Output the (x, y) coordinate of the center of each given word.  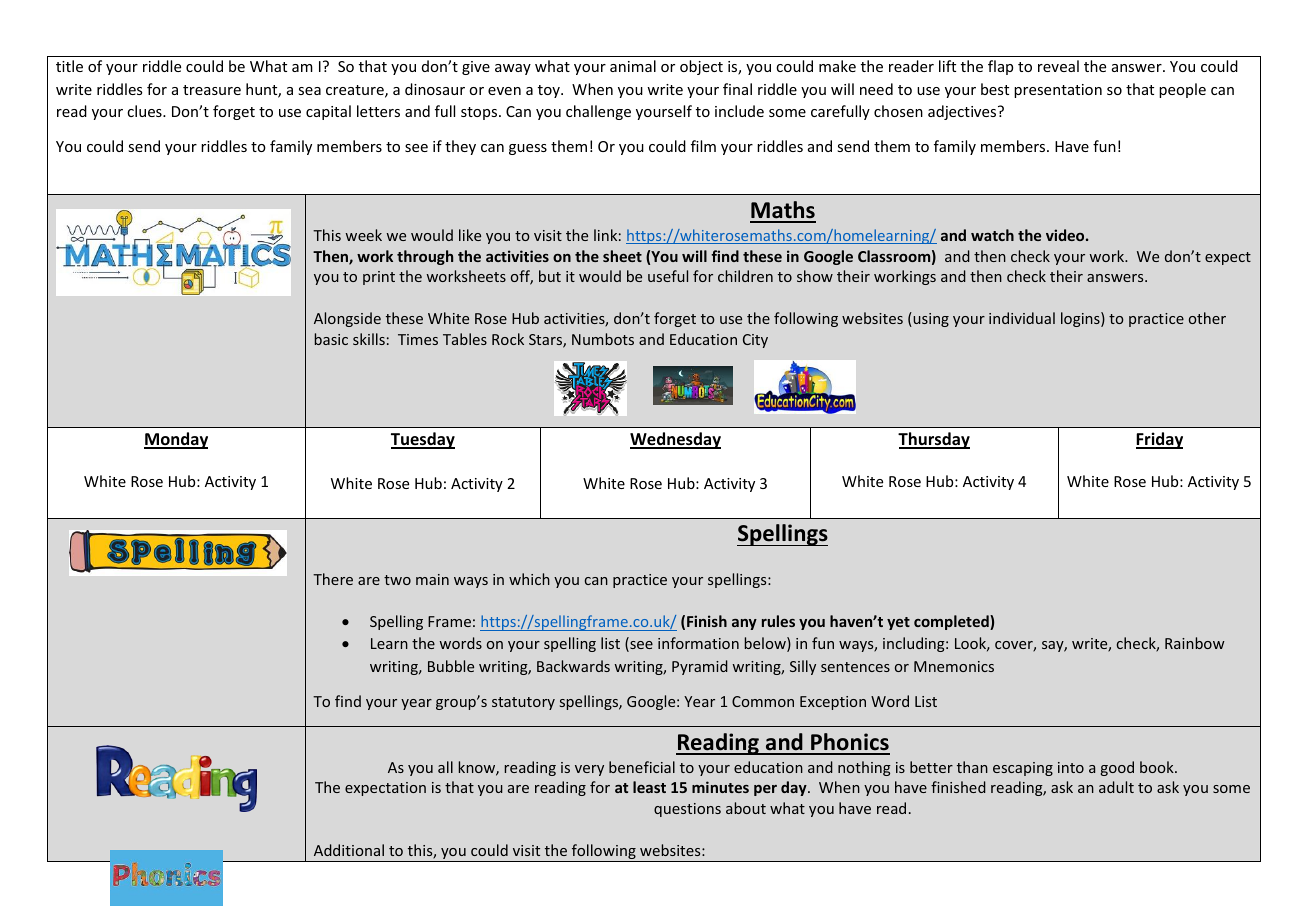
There (333, 579)
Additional (349, 850)
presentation (1058, 91)
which (529, 579)
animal (633, 66)
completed (952, 622)
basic (331, 339)
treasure (212, 90)
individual (1022, 318)
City (755, 341)
